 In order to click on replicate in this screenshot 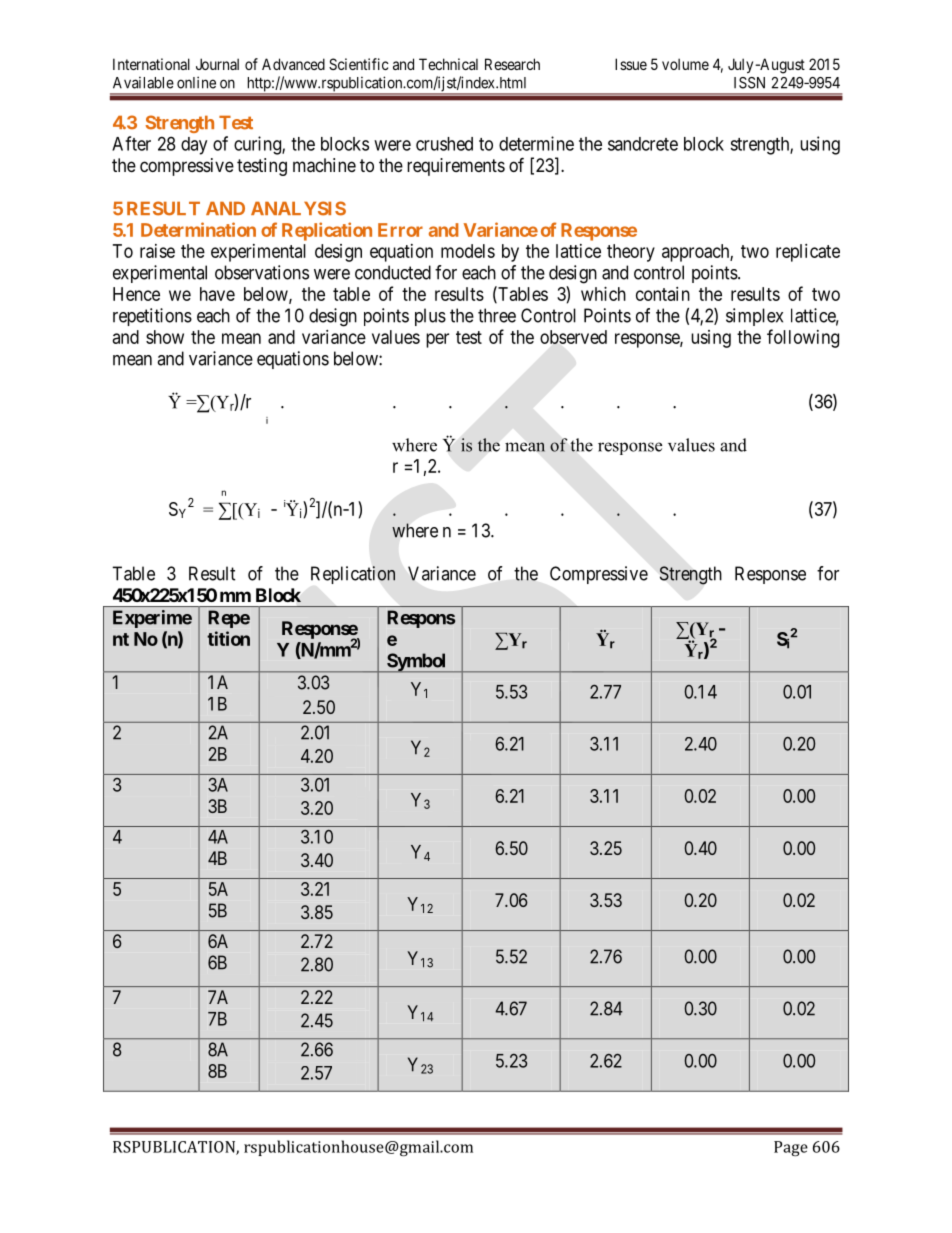, I will do `click(808, 253)`.
